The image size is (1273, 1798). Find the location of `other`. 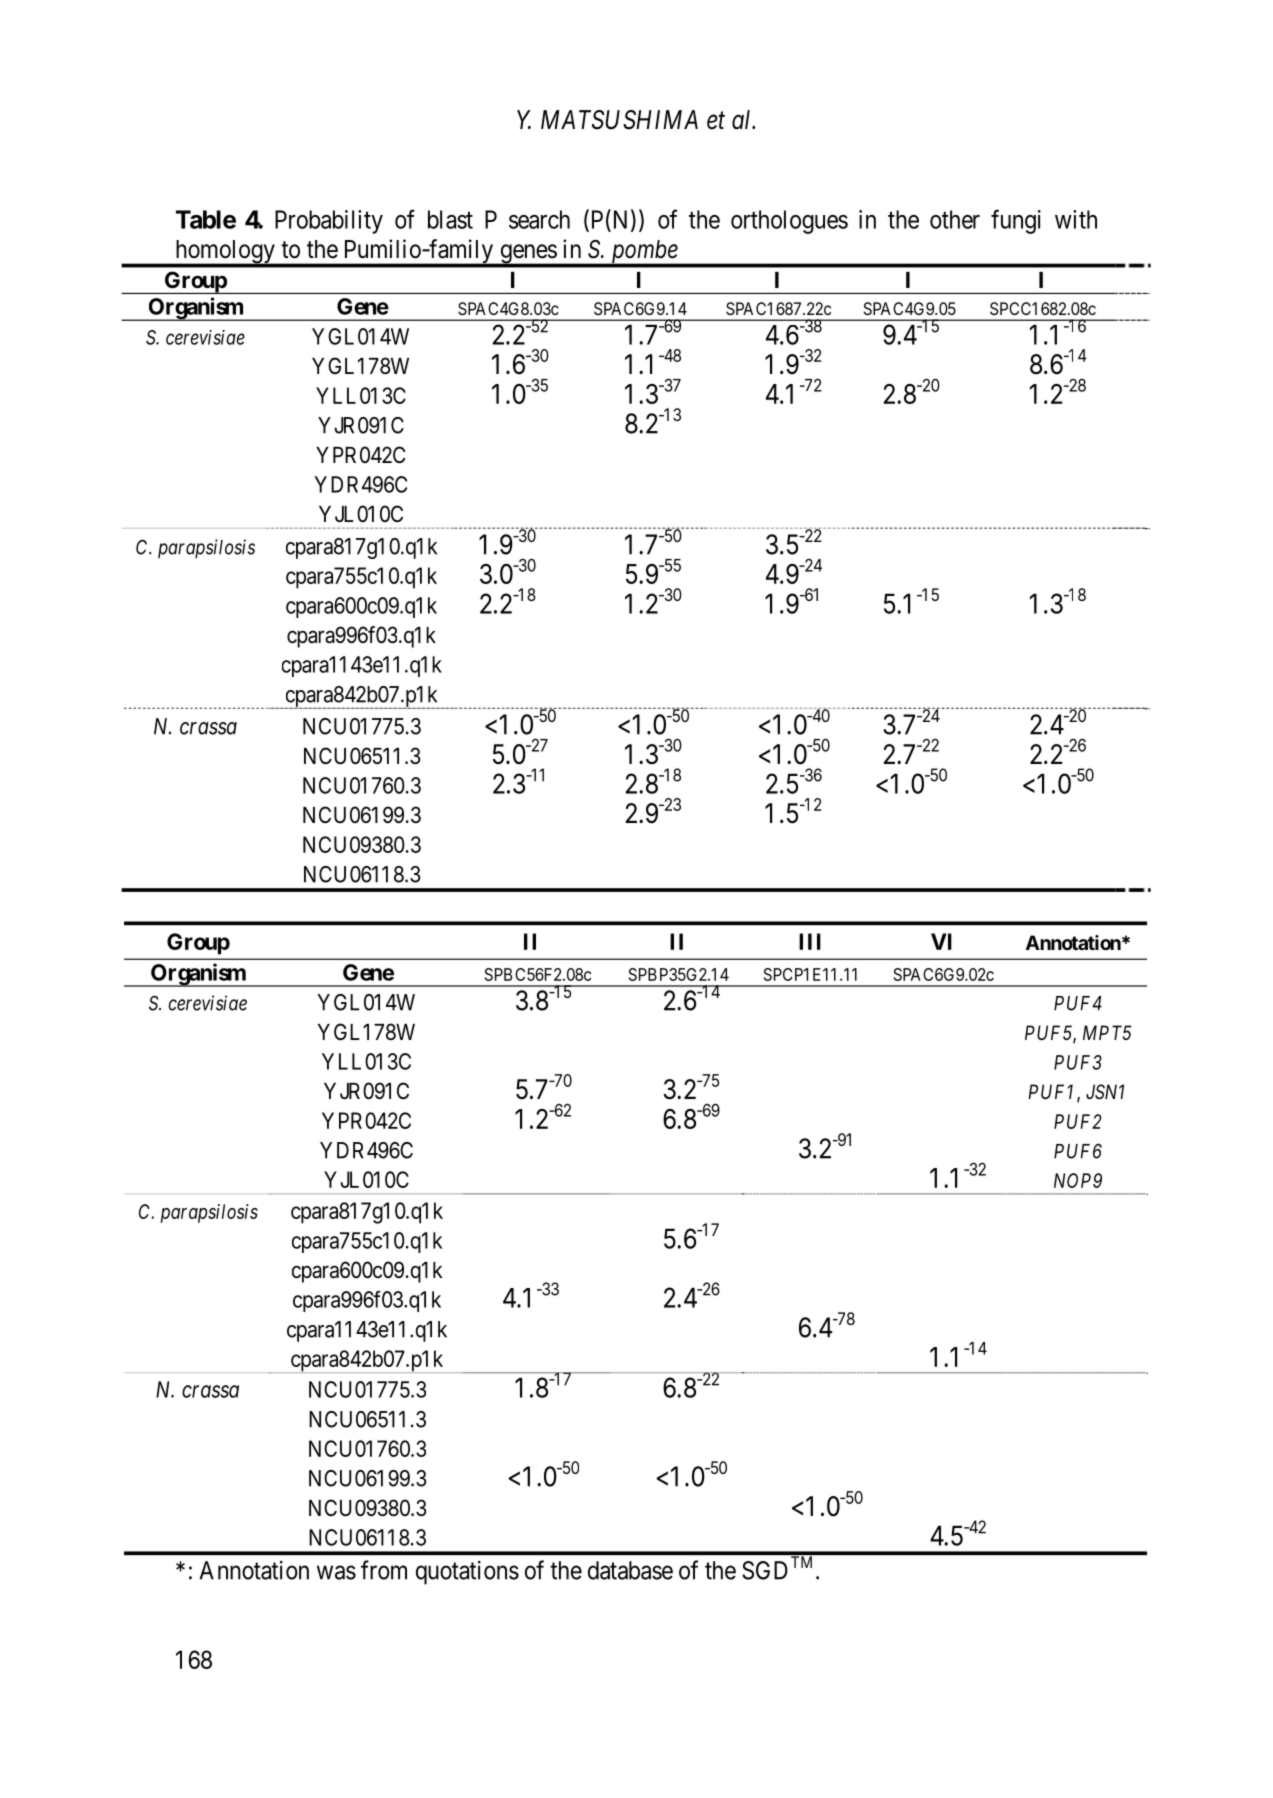

other is located at coordinates (955, 219).
